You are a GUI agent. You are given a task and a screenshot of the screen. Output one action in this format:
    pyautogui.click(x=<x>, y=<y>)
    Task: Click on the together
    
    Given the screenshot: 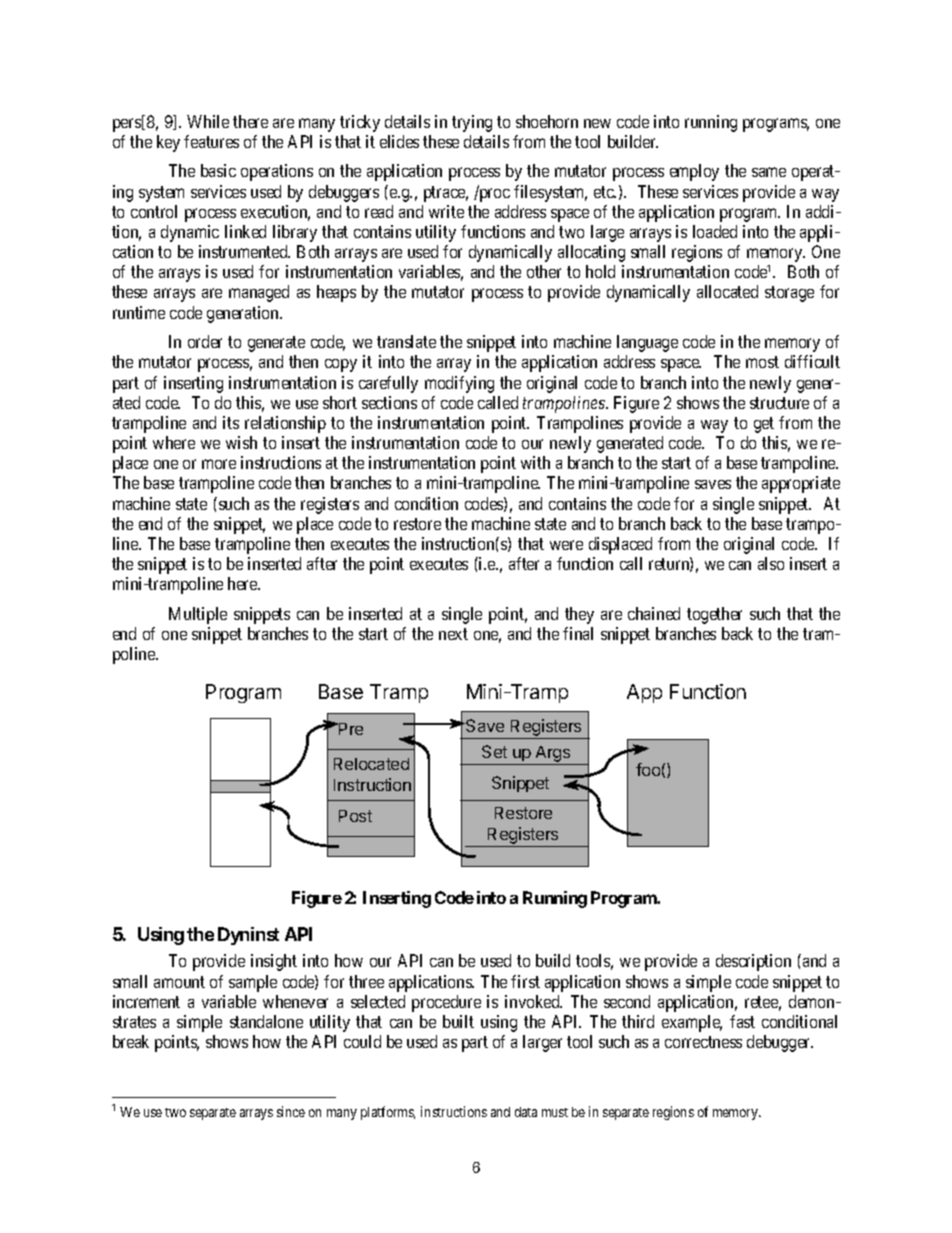 What is the action you would take?
    pyautogui.click(x=714, y=615)
